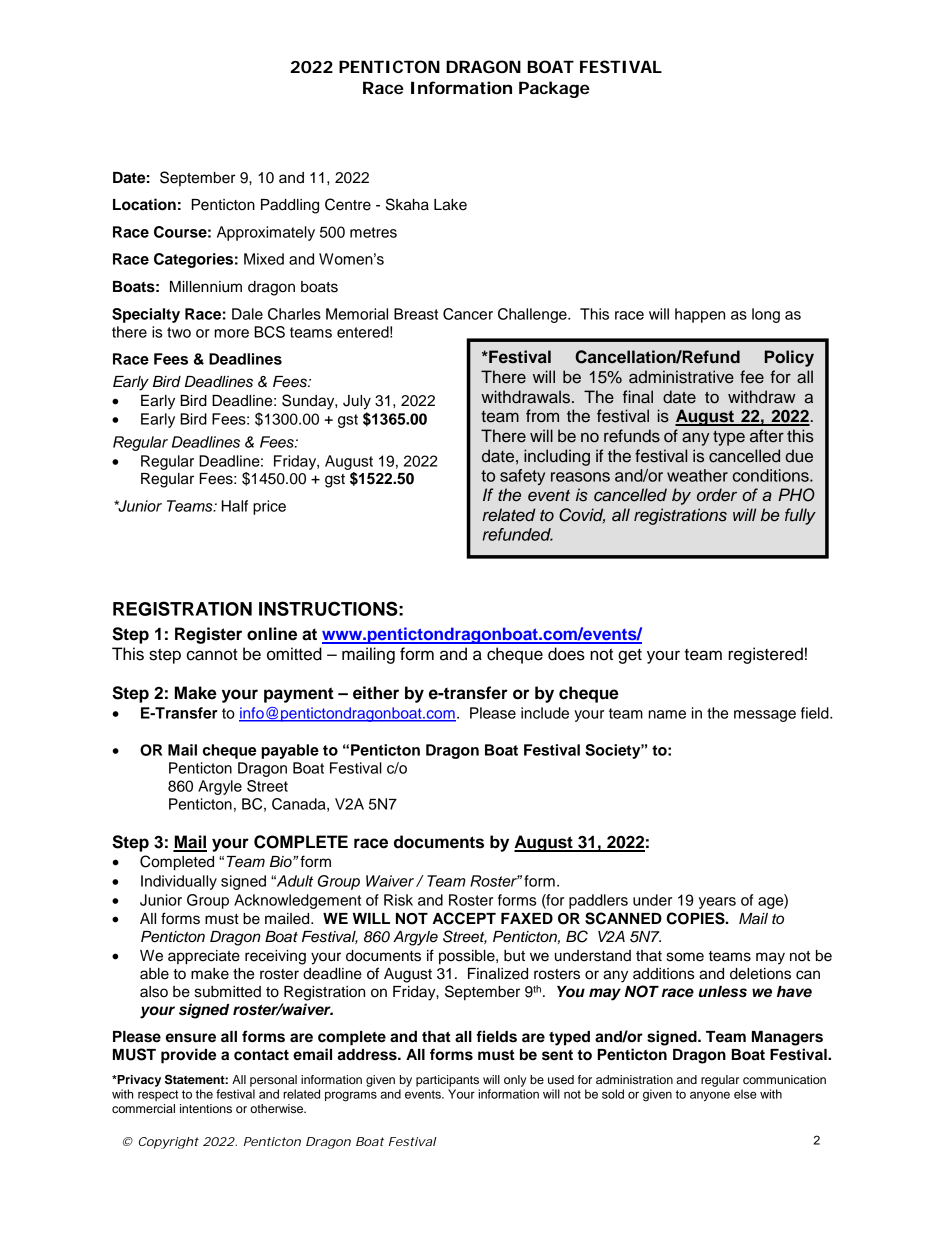 Image resolution: width=952 pixels, height=1233 pixels. Describe the element at coordinates (290, 206) in the screenshot. I see `Paddling` at that location.
